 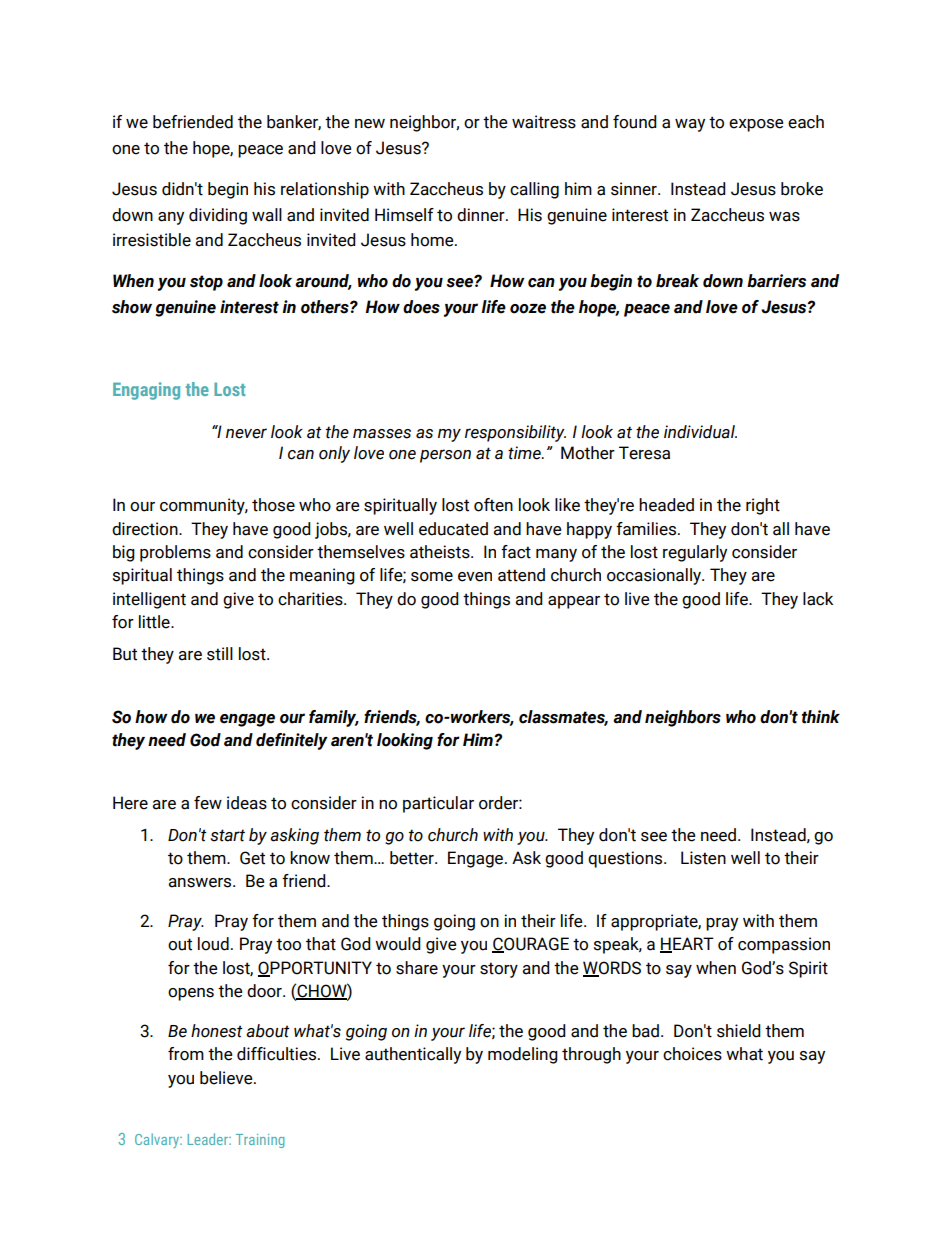 What do you see at coordinates (523, 1055) in the image?
I see `modeling` at bounding box center [523, 1055].
